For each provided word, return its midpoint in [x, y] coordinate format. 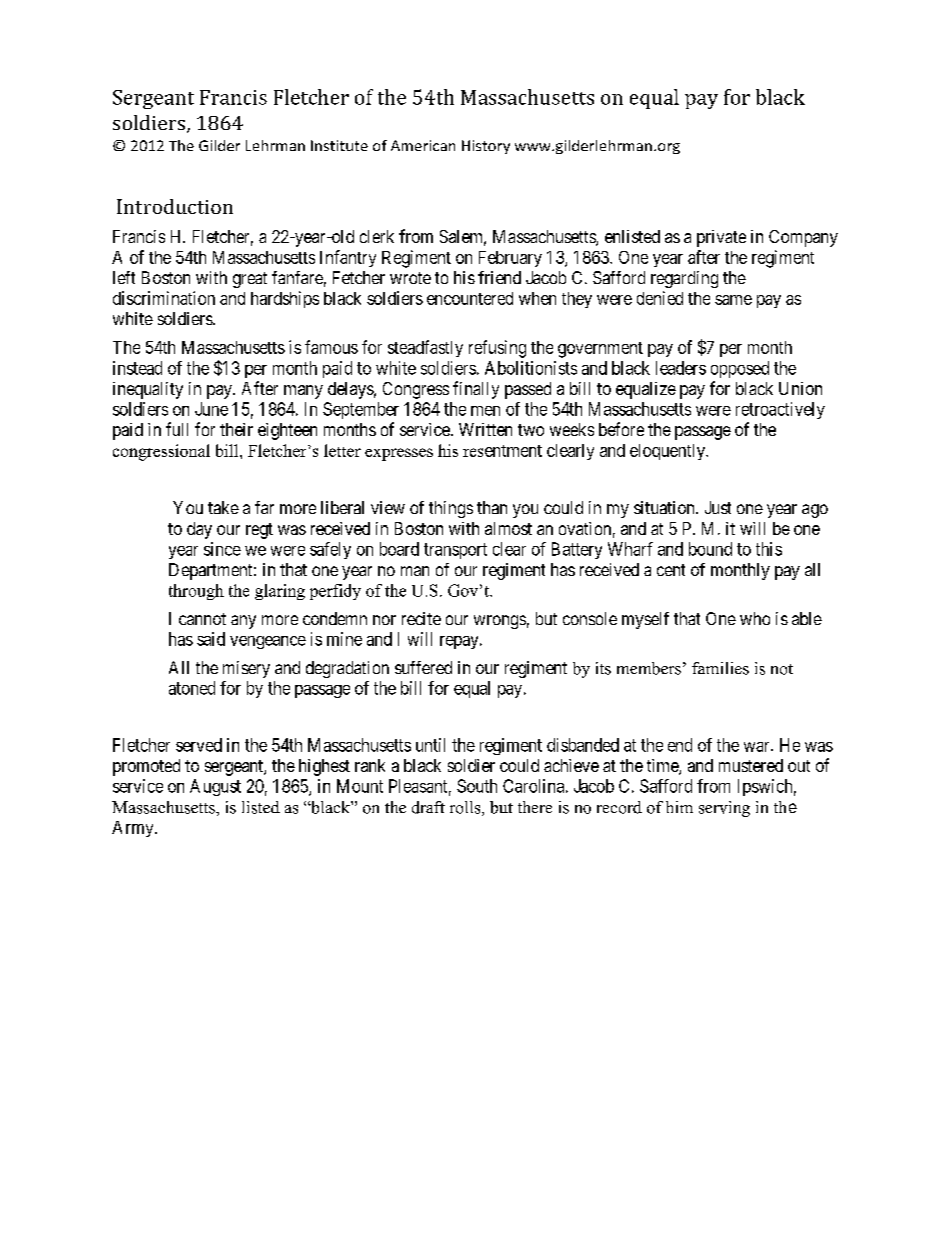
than [492, 507]
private [721, 238]
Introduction [175, 206]
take [223, 507]
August [215, 787]
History [486, 147]
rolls [466, 808]
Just [718, 507]
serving [724, 809]
